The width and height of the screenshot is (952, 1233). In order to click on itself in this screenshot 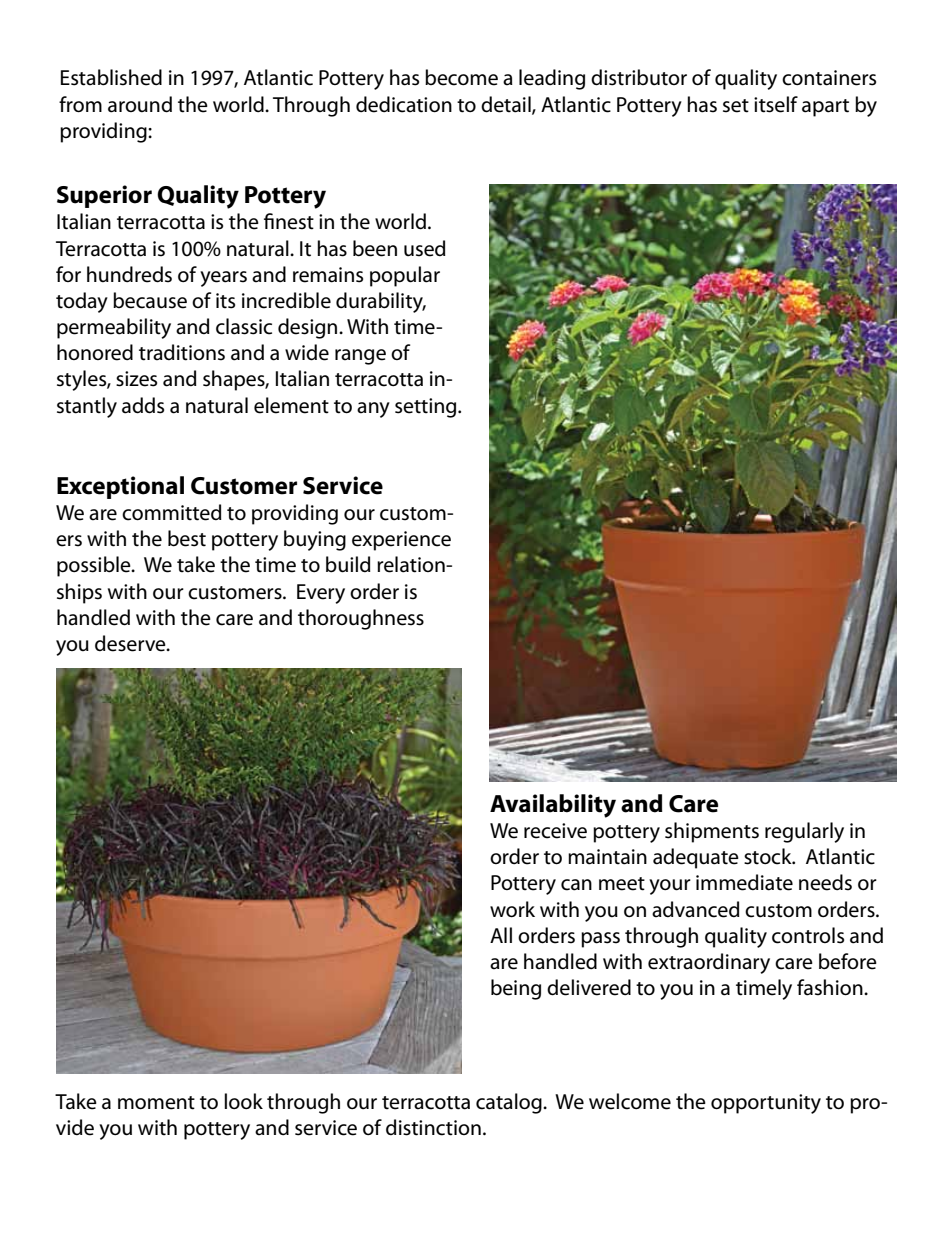, I will do `click(776, 104)`.
